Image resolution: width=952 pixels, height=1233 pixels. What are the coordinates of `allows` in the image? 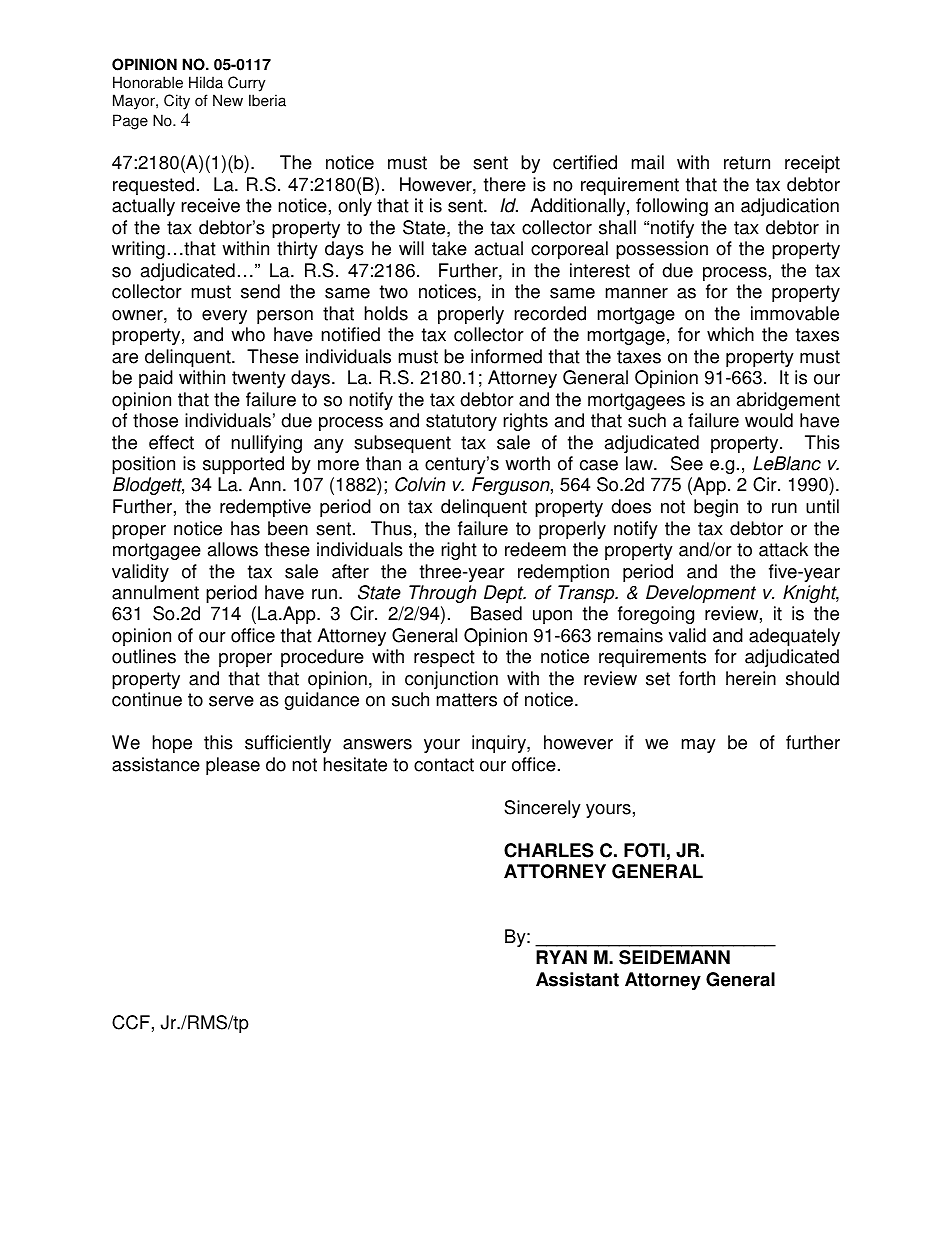 It's located at (233, 549).
